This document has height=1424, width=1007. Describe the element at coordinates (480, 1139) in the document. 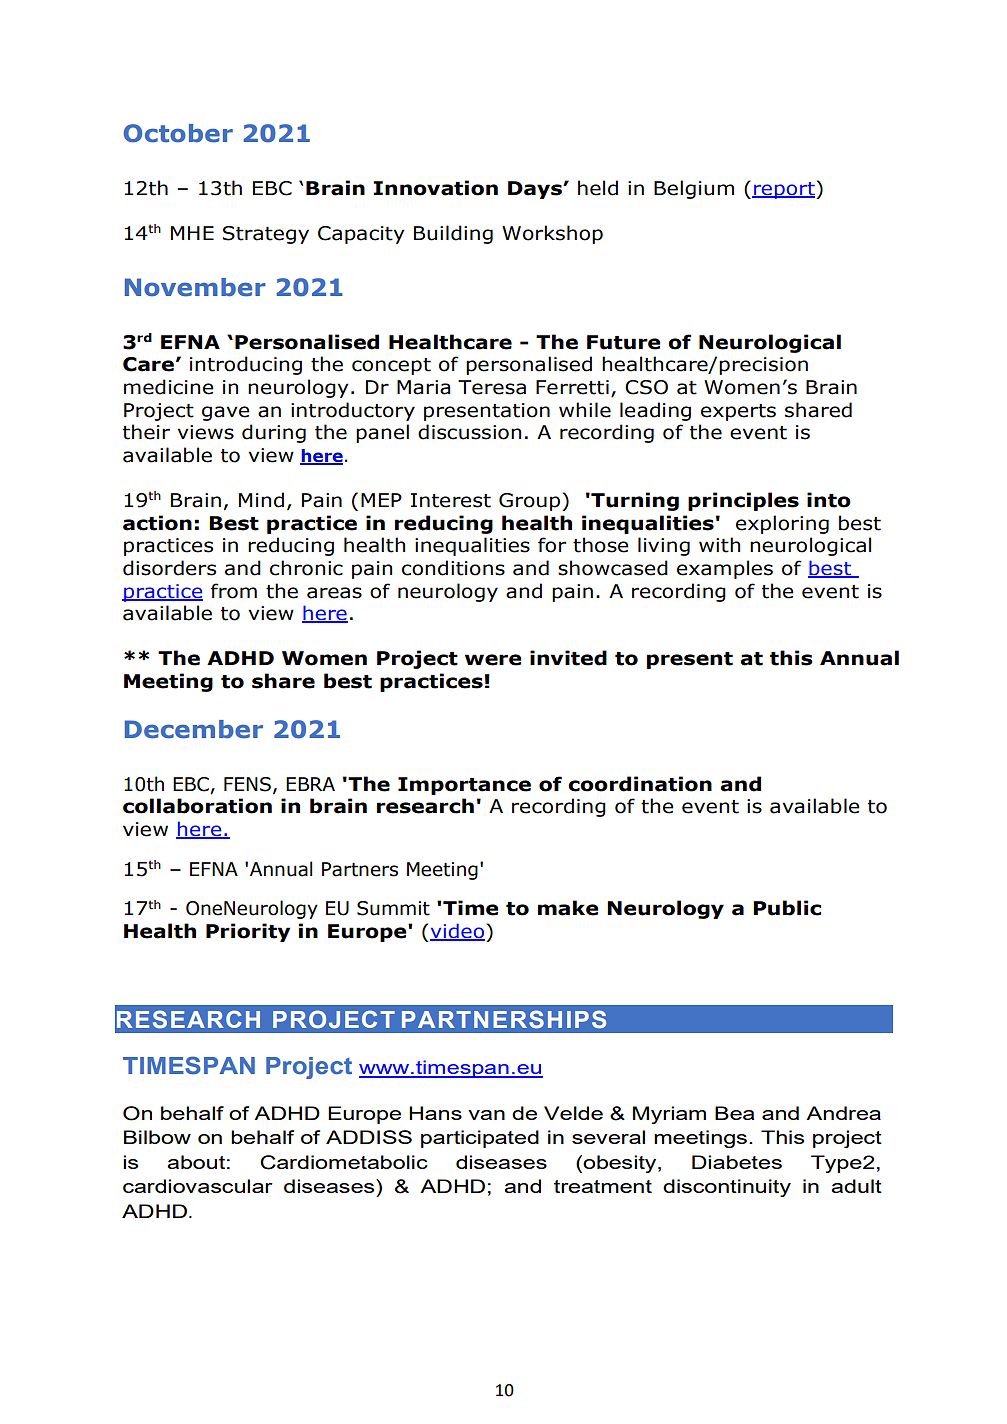

I see `participated` at that location.
